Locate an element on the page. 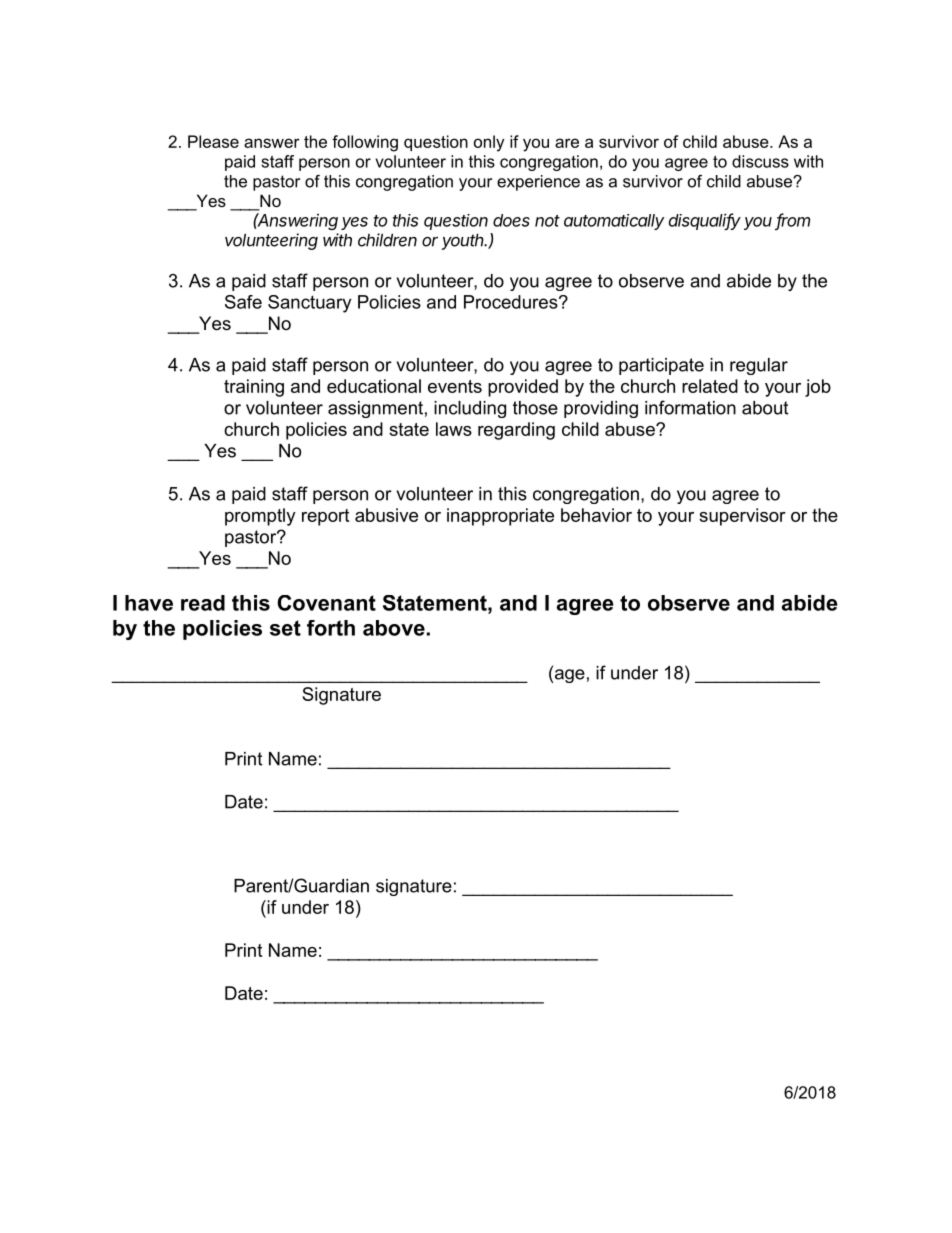  Please is located at coordinates (213, 141).
